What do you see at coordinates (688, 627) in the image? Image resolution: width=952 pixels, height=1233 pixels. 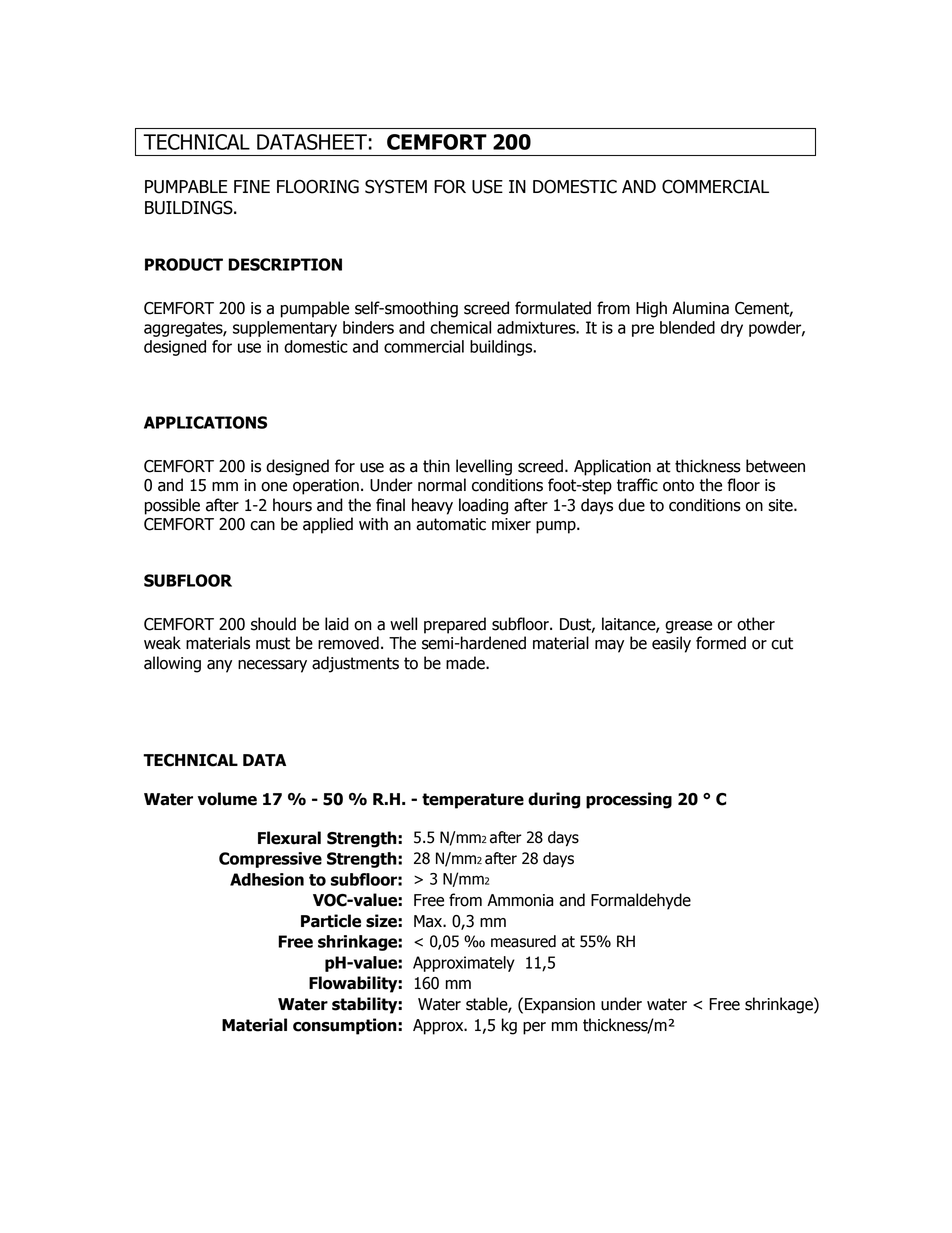 I see `grease` at bounding box center [688, 627].
